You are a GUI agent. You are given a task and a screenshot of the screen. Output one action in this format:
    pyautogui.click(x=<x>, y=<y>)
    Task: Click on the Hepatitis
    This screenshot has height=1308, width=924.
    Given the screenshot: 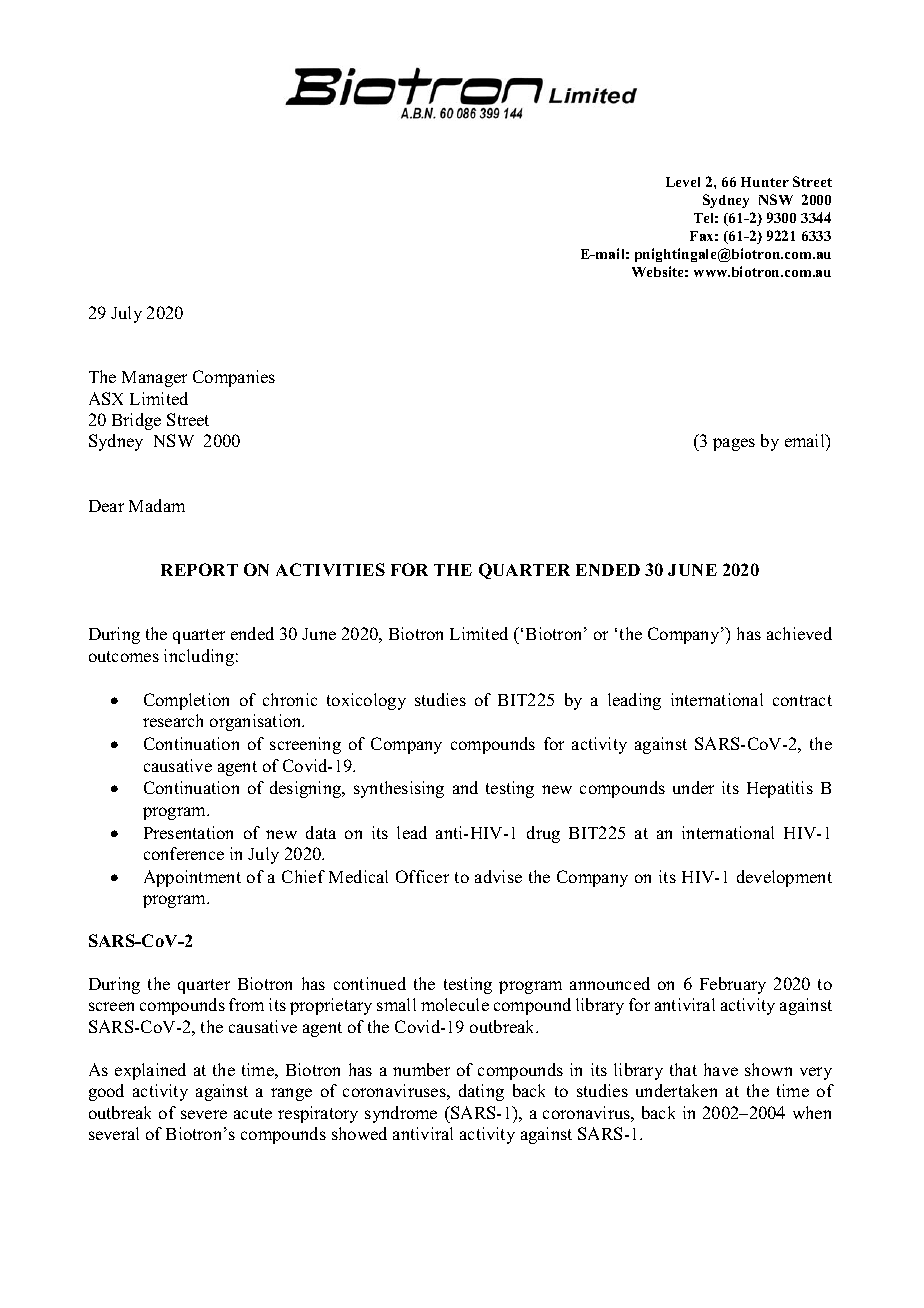 What is the action you would take?
    pyautogui.click(x=780, y=789)
